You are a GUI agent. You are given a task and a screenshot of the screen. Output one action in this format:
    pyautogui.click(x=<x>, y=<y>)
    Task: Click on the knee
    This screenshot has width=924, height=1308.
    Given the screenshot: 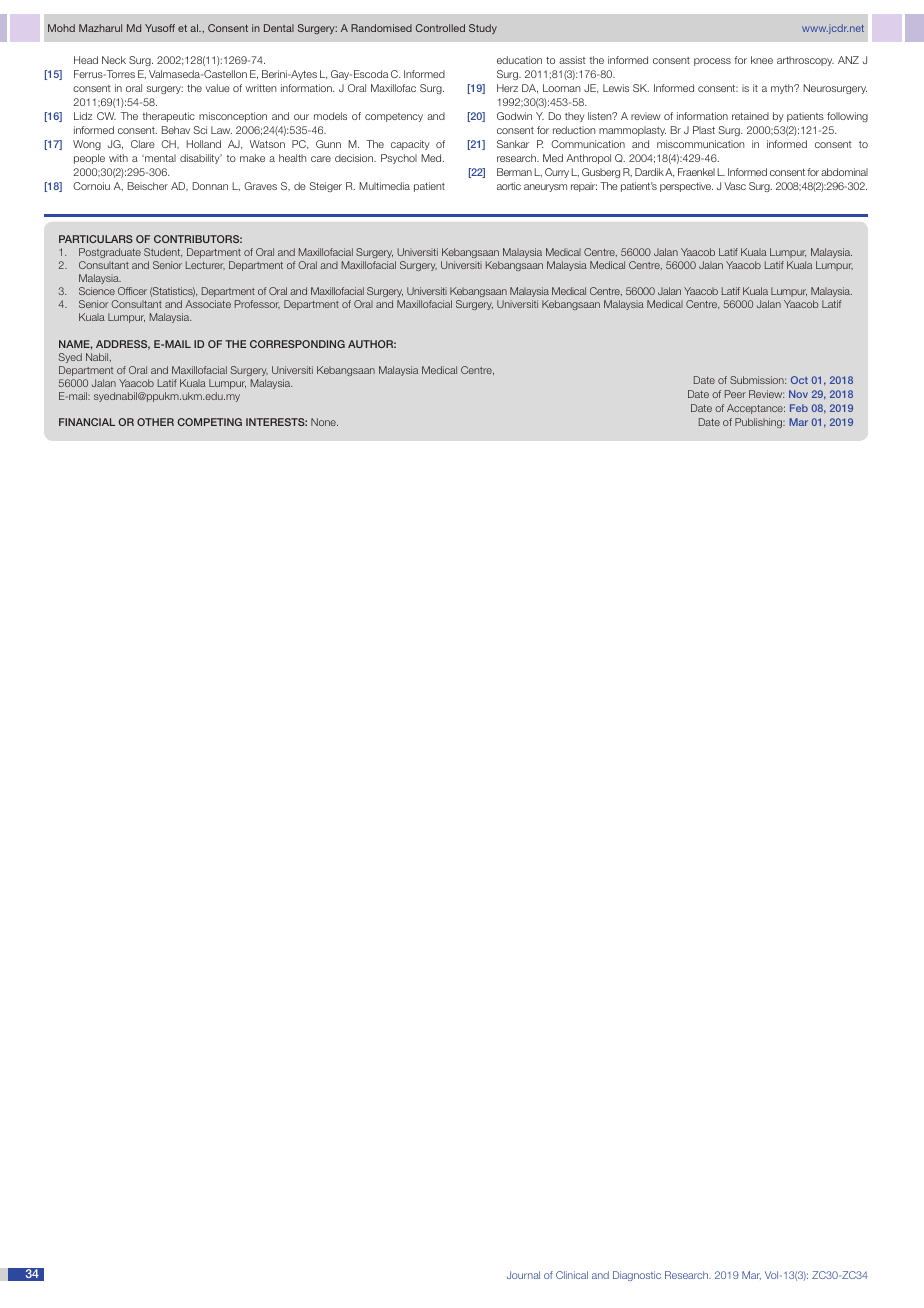 What is the action you would take?
    pyautogui.click(x=762, y=60)
